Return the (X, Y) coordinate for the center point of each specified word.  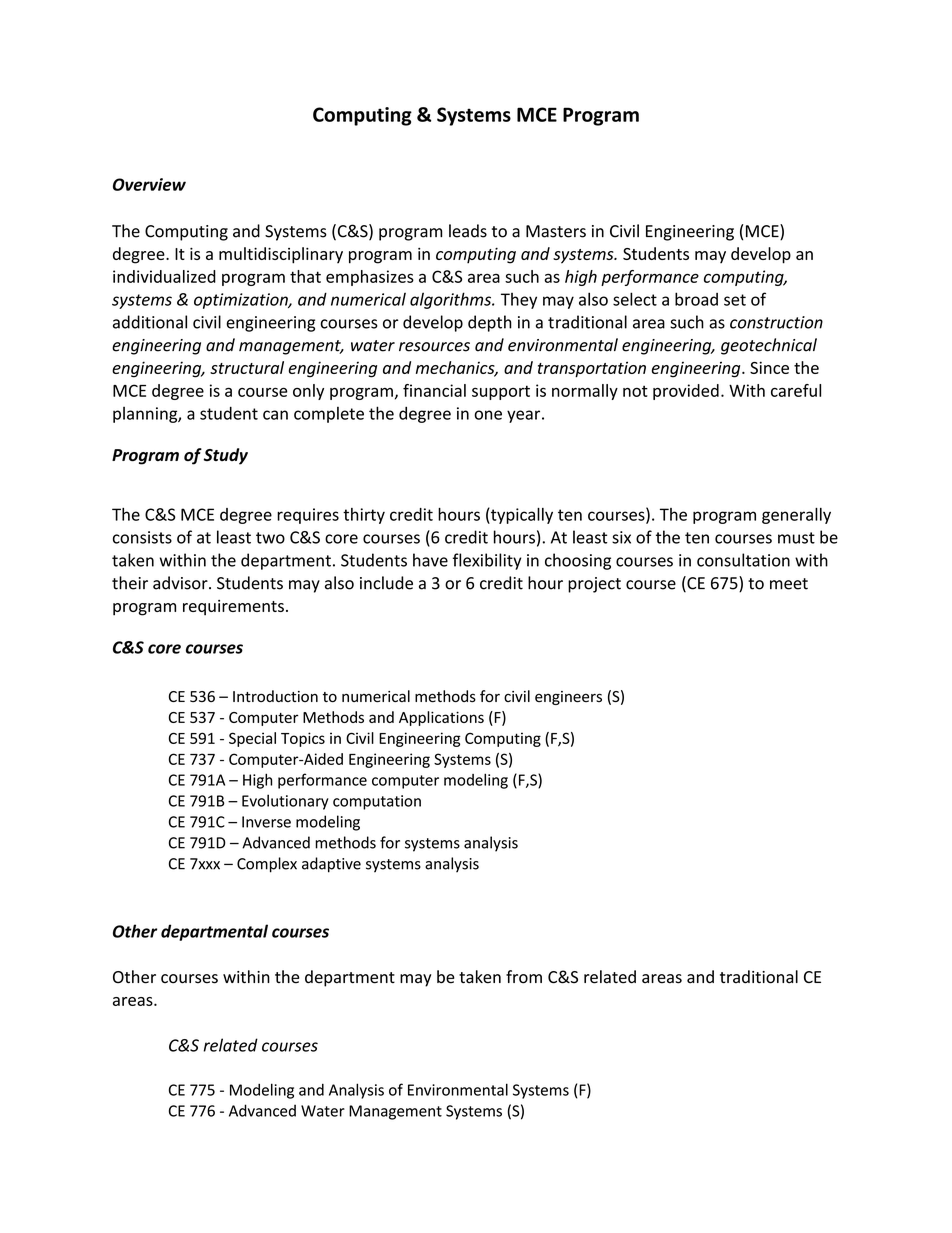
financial (434, 390)
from (524, 977)
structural (247, 367)
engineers (568, 698)
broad (696, 299)
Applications (441, 718)
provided (686, 392)
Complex (267, 865)
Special (252, 739)
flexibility (487, 561)
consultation (743, 560)
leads (468, 231)
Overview (149, 184)
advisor (181, 583)
